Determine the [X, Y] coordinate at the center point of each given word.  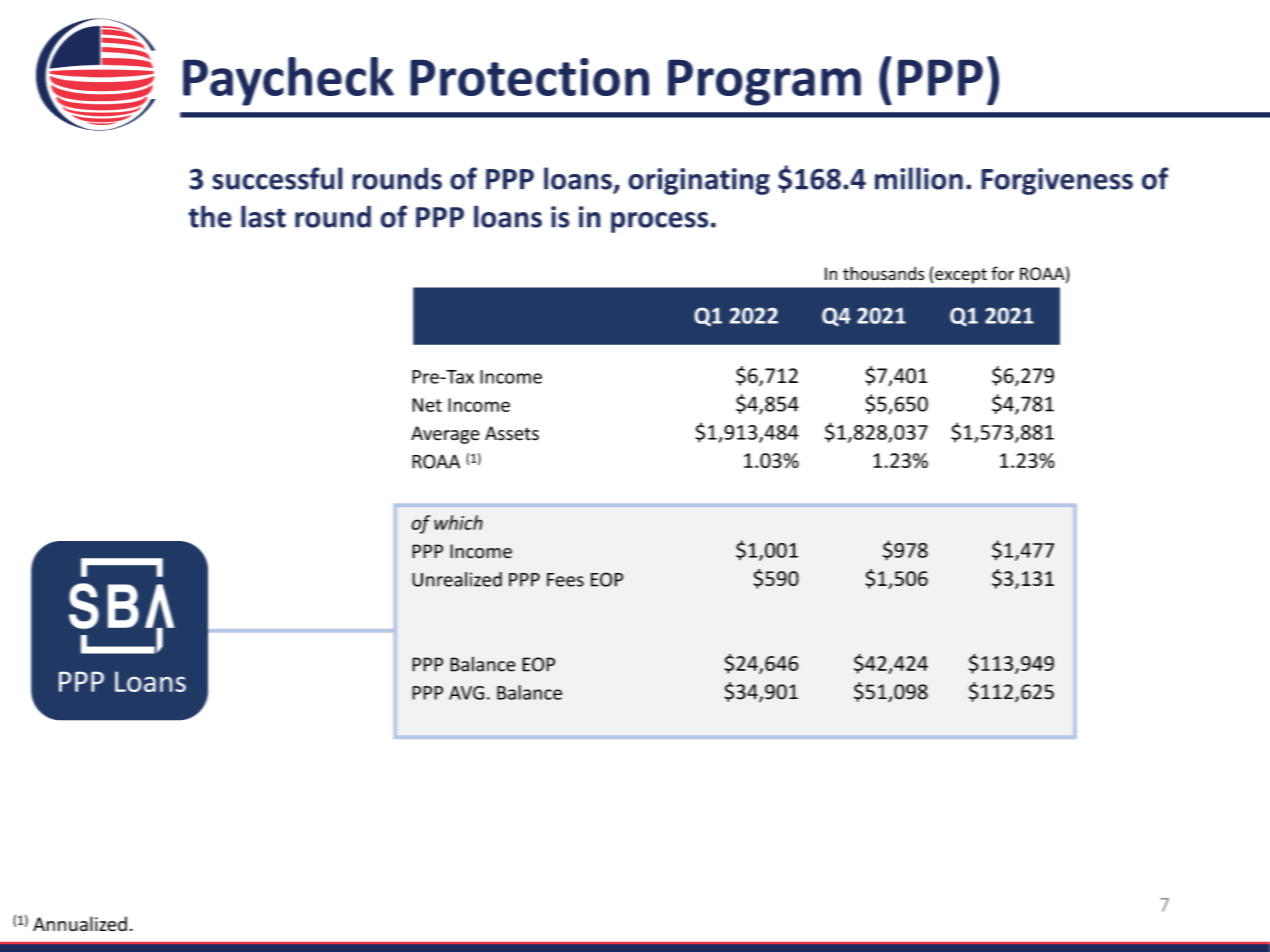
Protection [529, 77]
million [919, 178]
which [458, 522]
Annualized [80, 924]
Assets [512, 433]
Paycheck [288, 81]
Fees [565, 580]
